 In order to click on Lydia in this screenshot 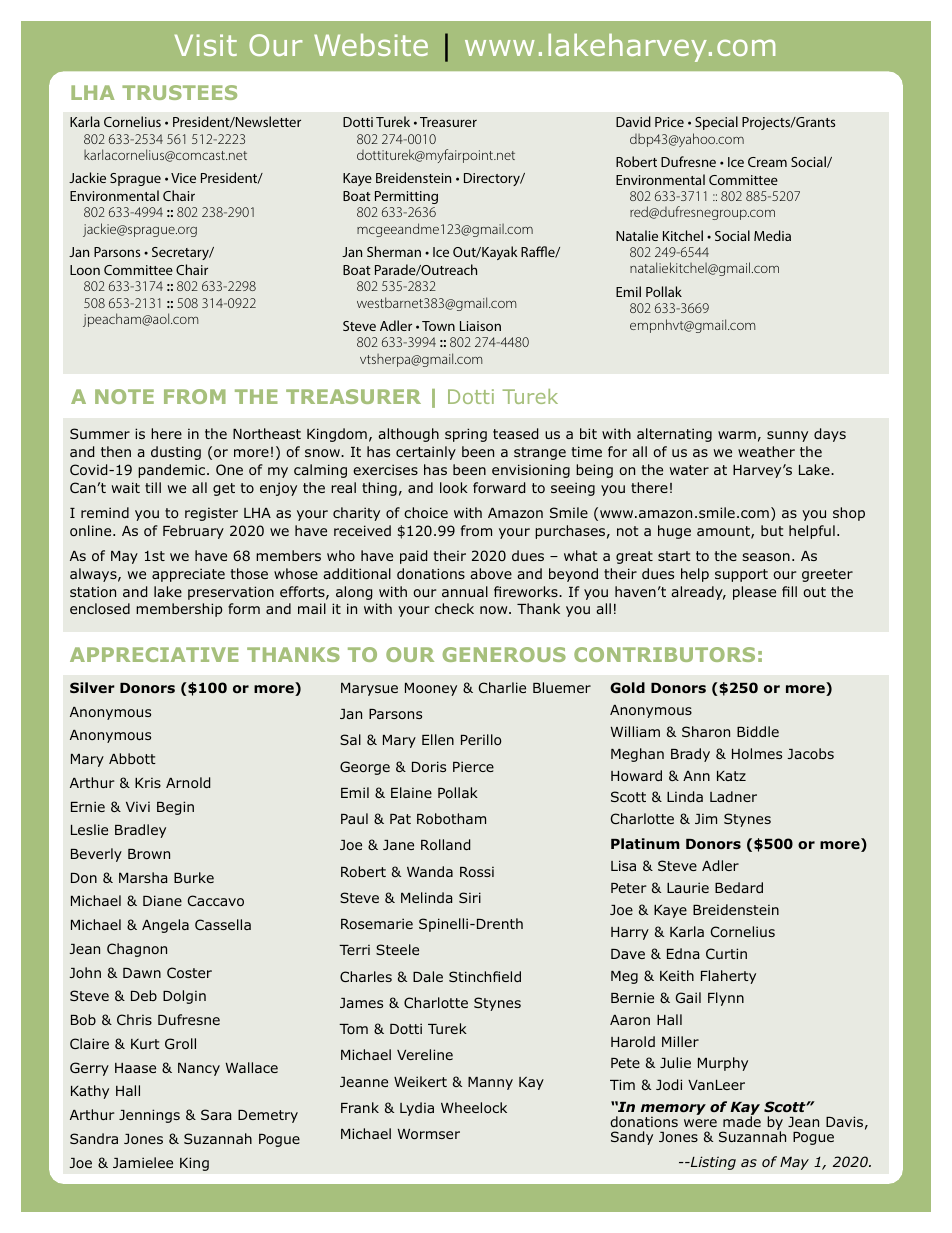, I will do `click(417, 1109)`.
